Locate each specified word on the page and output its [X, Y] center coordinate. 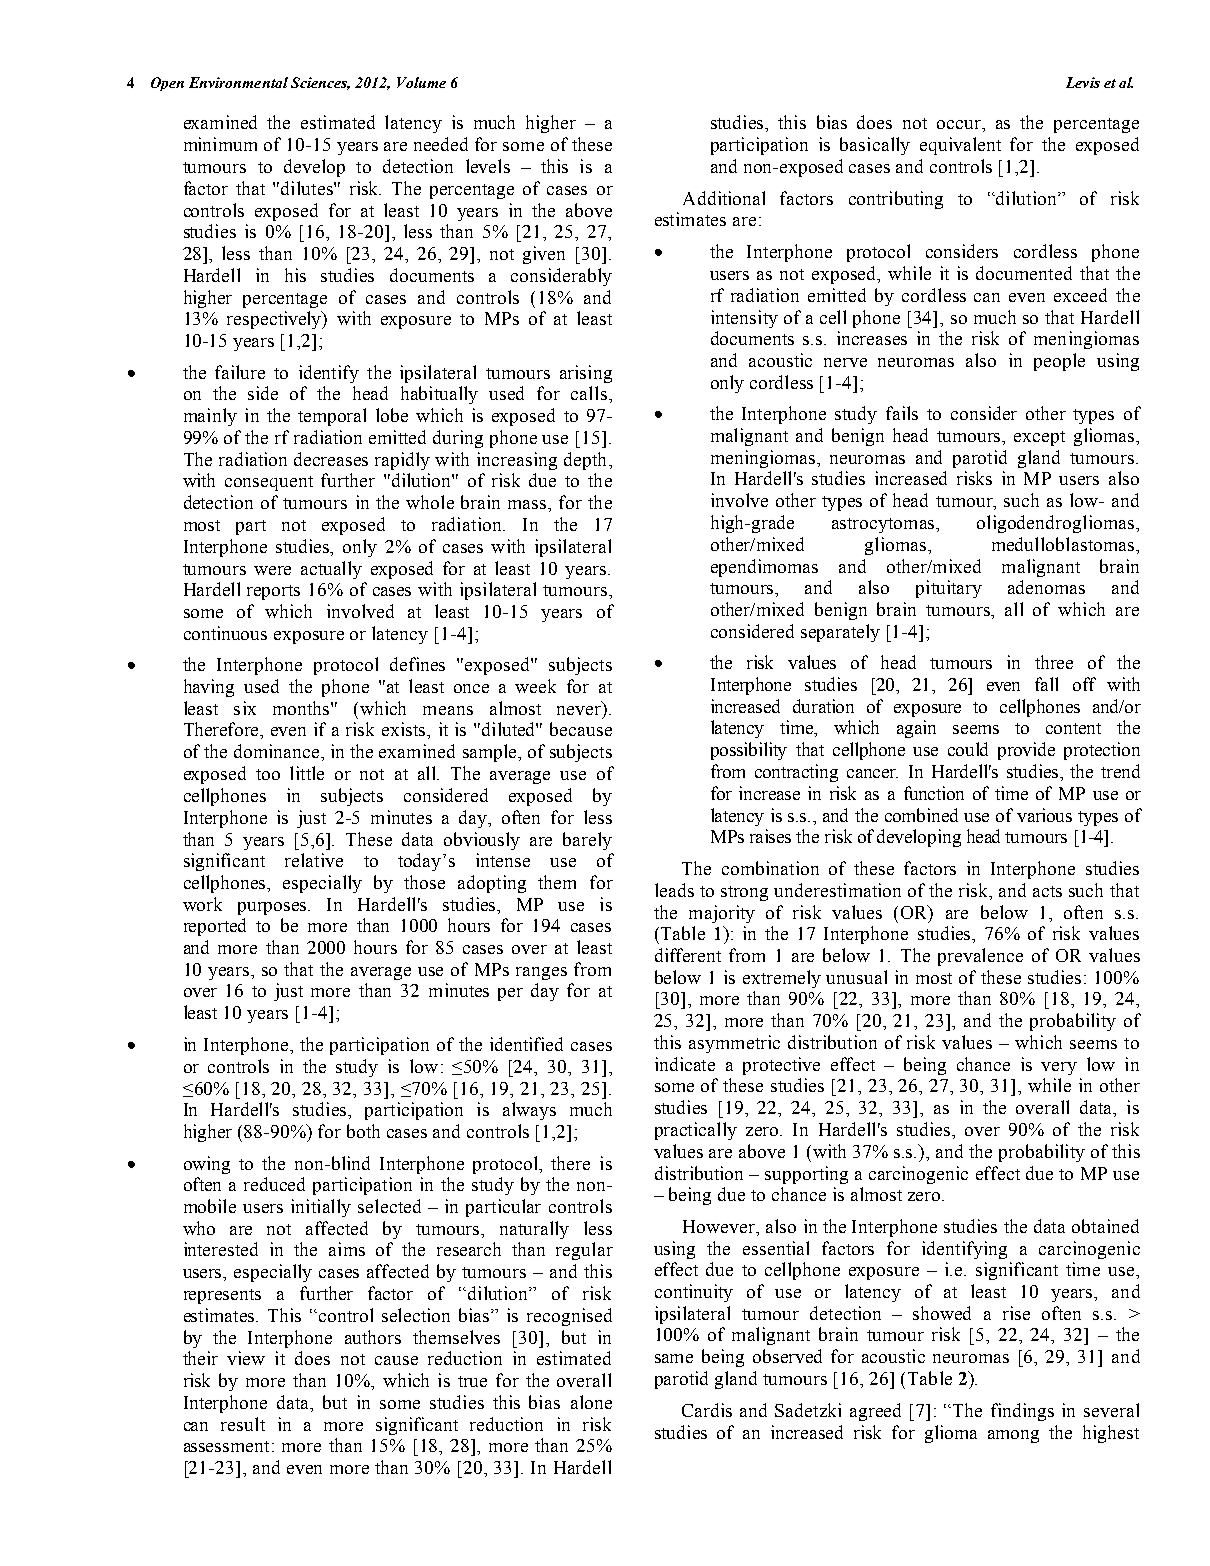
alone [591, 1402]
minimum [220, 144]
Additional [724, 198]
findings [1022, 1412]
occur [960, 126]
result [243, 1424]
